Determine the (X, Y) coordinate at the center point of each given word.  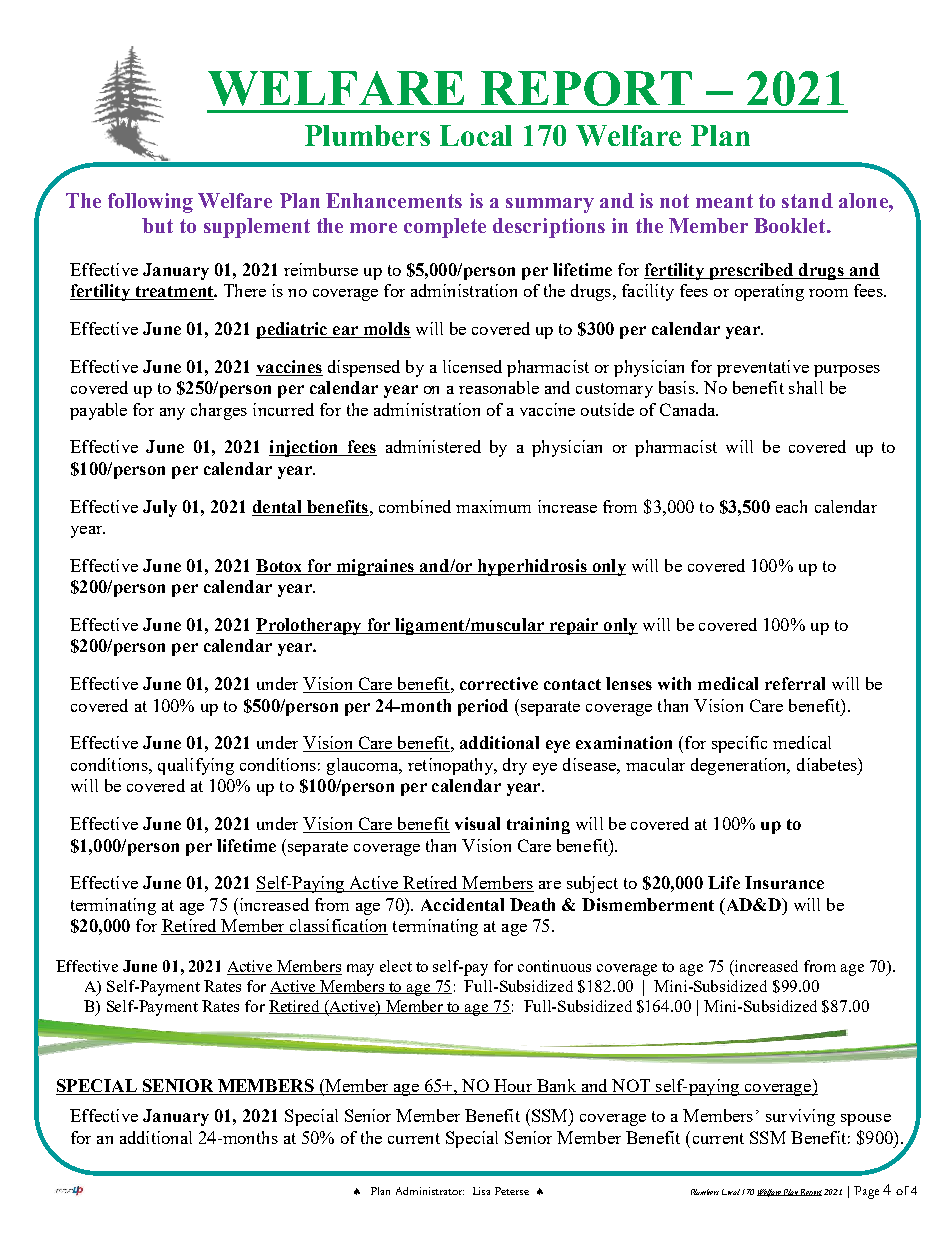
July (160, 508)
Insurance (784, 882)
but (157, 225)
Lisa (481, 1191)
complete (445, 228)
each (791, 506)
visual (477, 823)
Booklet (791, 225)
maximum (493, 506)
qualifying (196, 766)
